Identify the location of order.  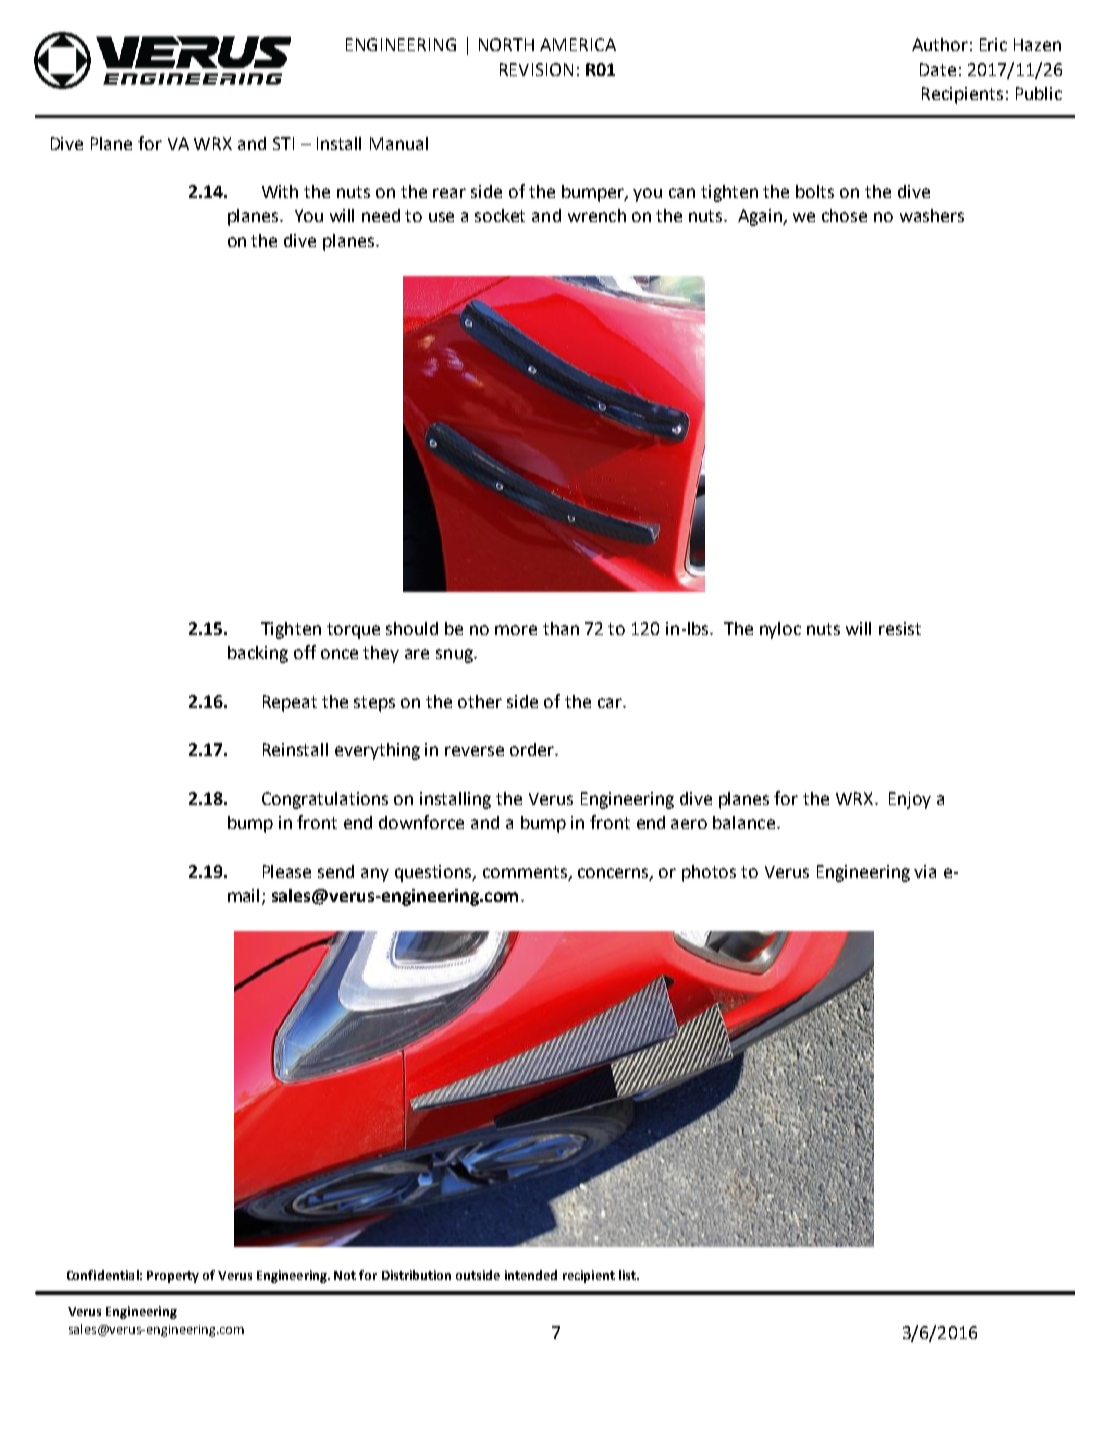
(533, 749).
